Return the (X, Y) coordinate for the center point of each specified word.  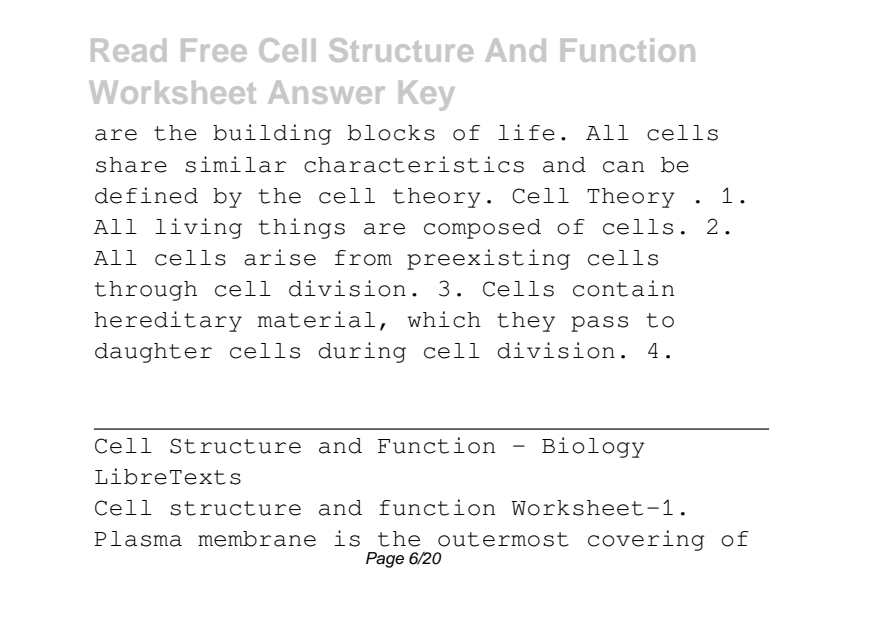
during (362, 352)
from (363, 258)
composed (482, 229)
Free (214, 50)
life (526, 132)
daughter (153, 353)
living (198, 228)
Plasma (138, 539)
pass (599, 324)
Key (427, 96)
